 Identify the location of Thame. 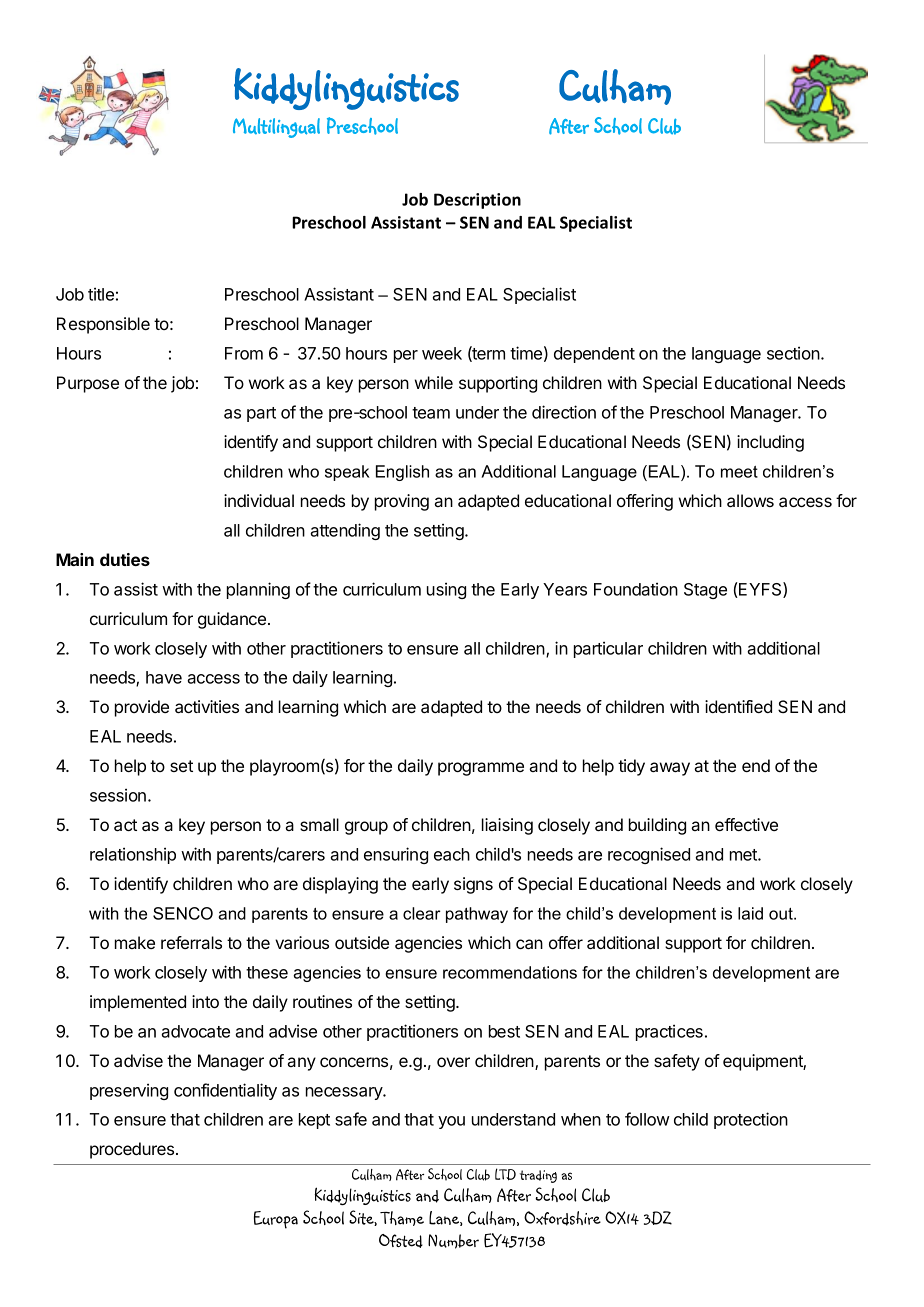
(402, 1218).
